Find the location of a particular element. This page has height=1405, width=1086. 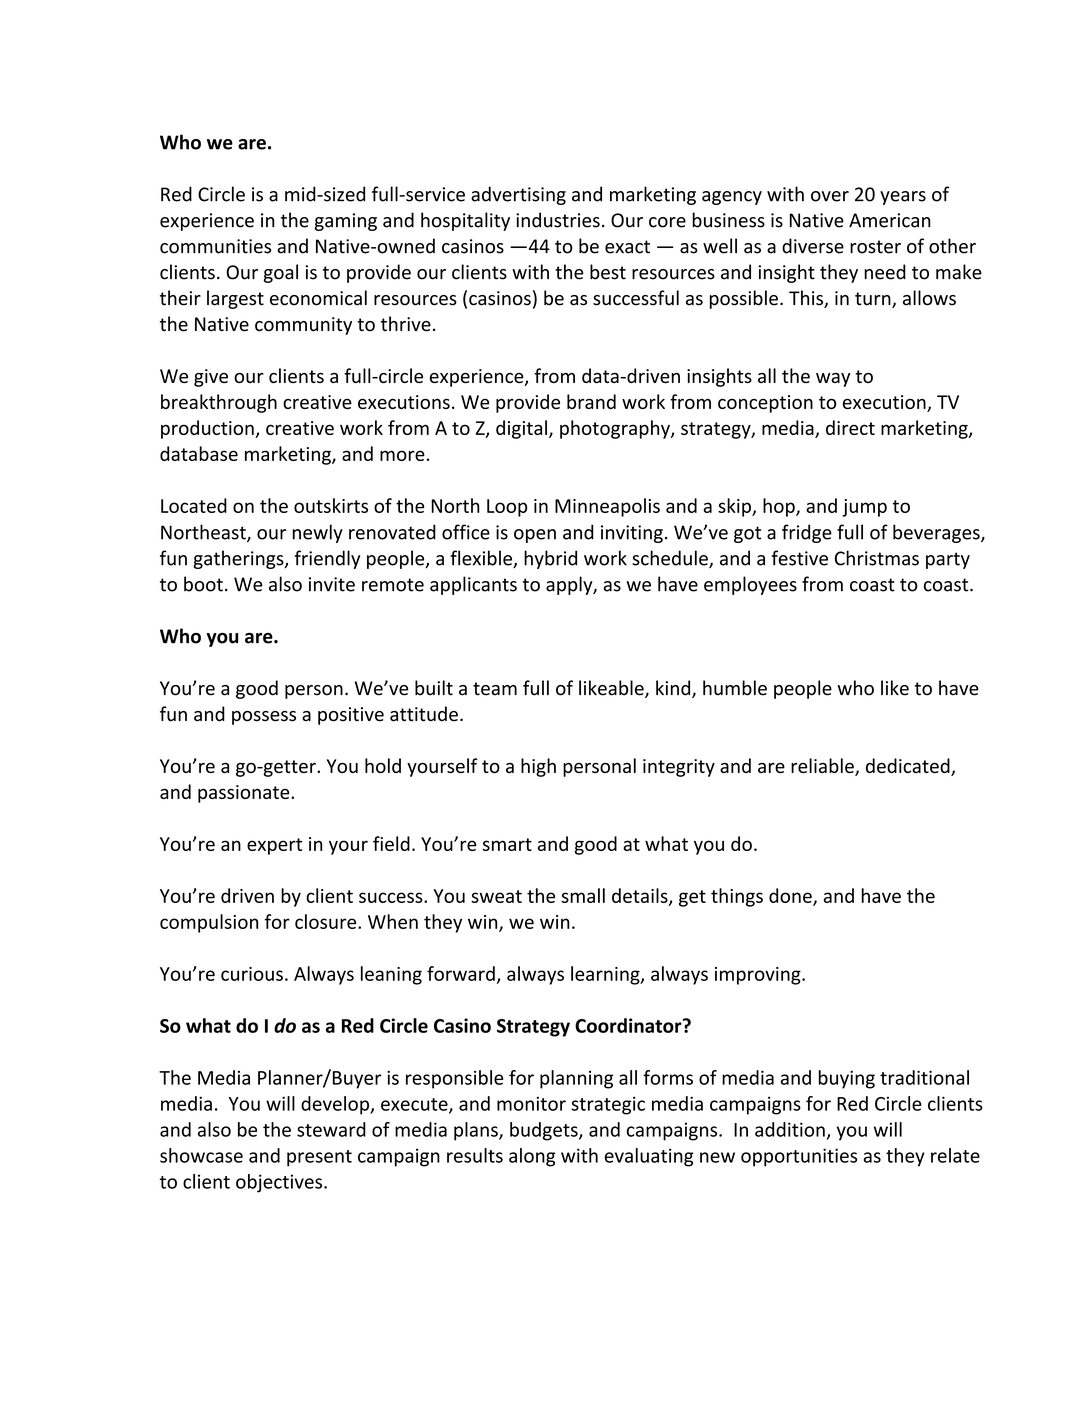

communities is located at coordinates (215, 246).
